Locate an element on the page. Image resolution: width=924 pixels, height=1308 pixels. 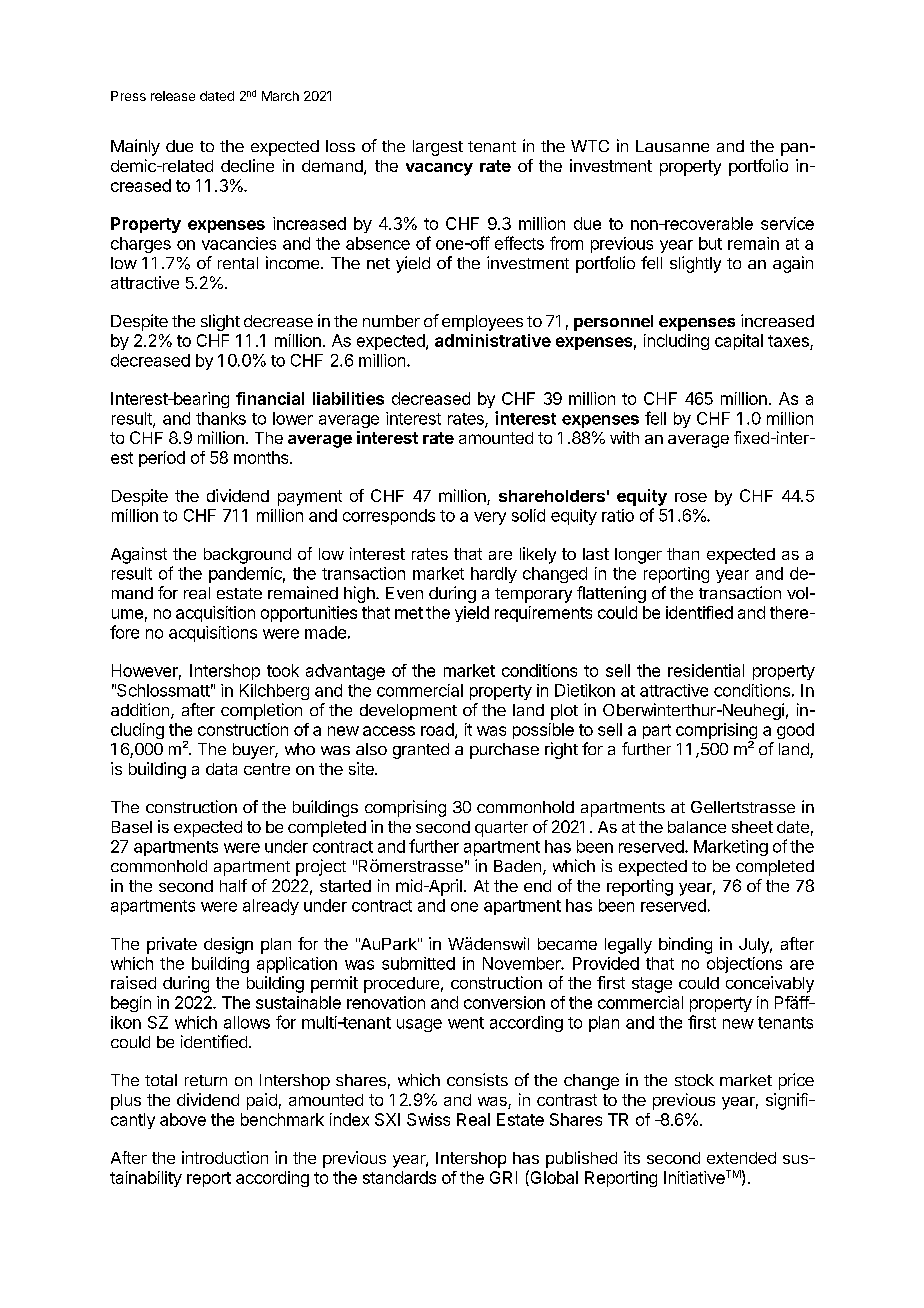
met is located at coordinates (409, 613).
